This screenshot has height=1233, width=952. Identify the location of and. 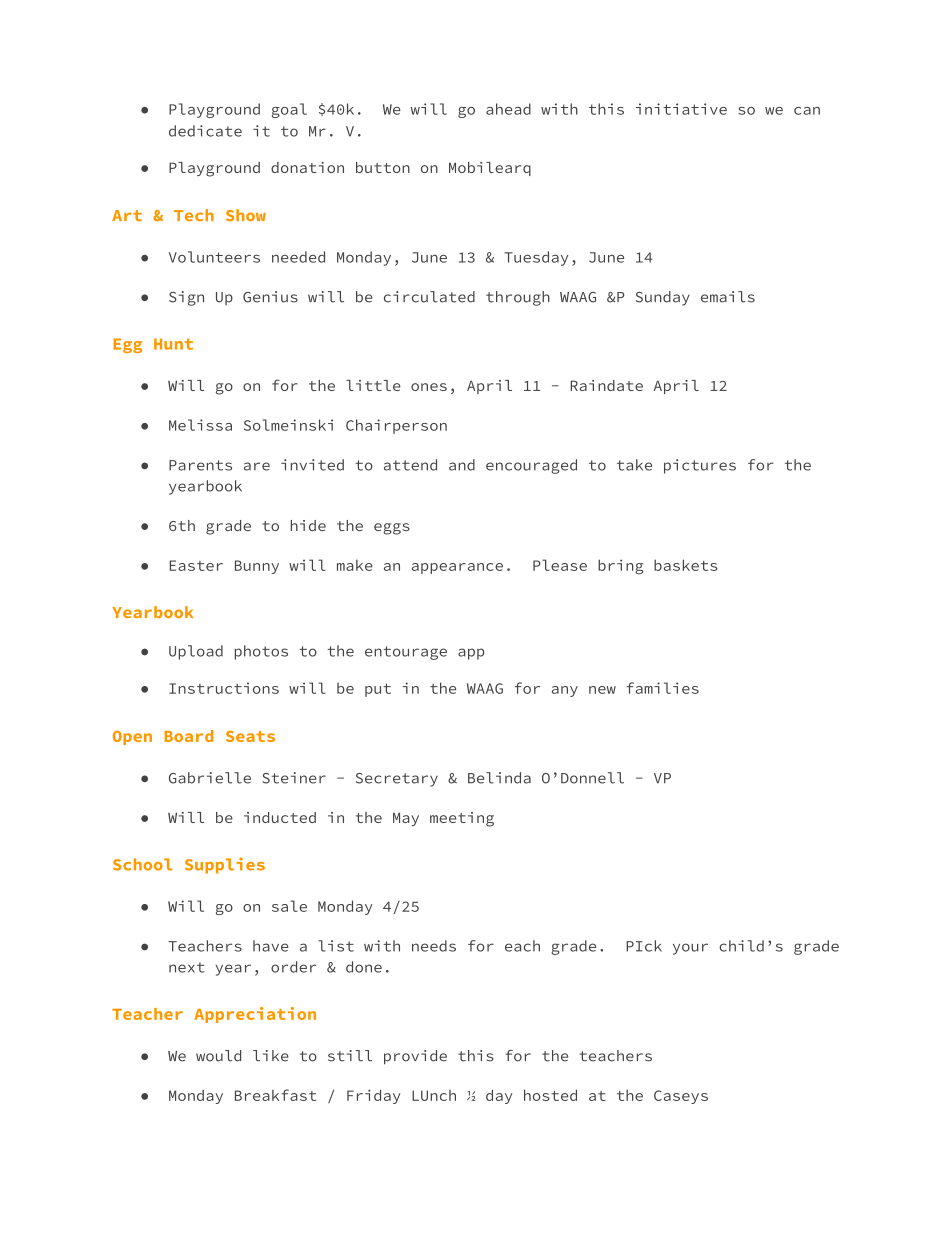
(462, 465).
